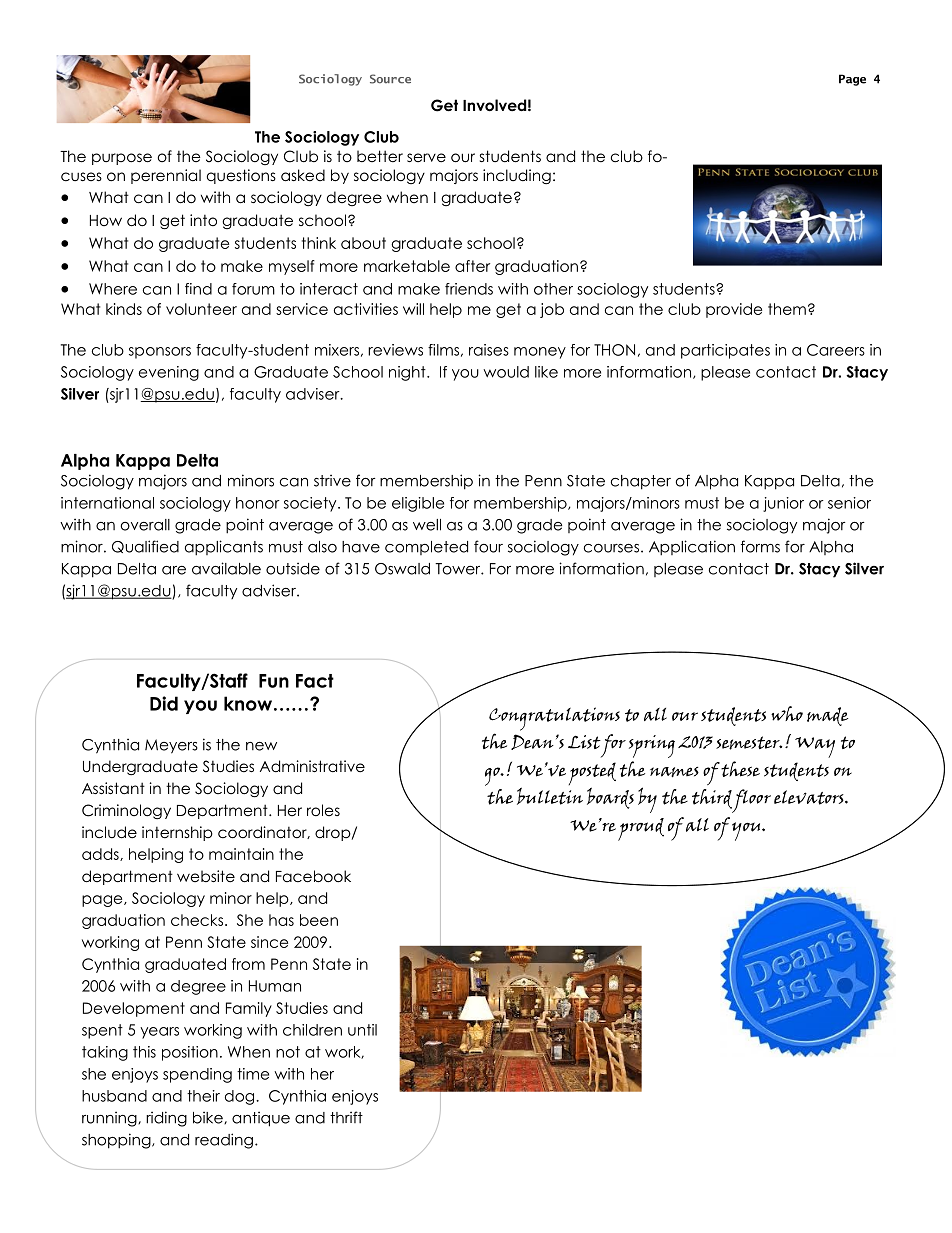  What do you see at coordinates (426, 158) in the screenshot?
I see `serve` at bounding box center [426, 158].
